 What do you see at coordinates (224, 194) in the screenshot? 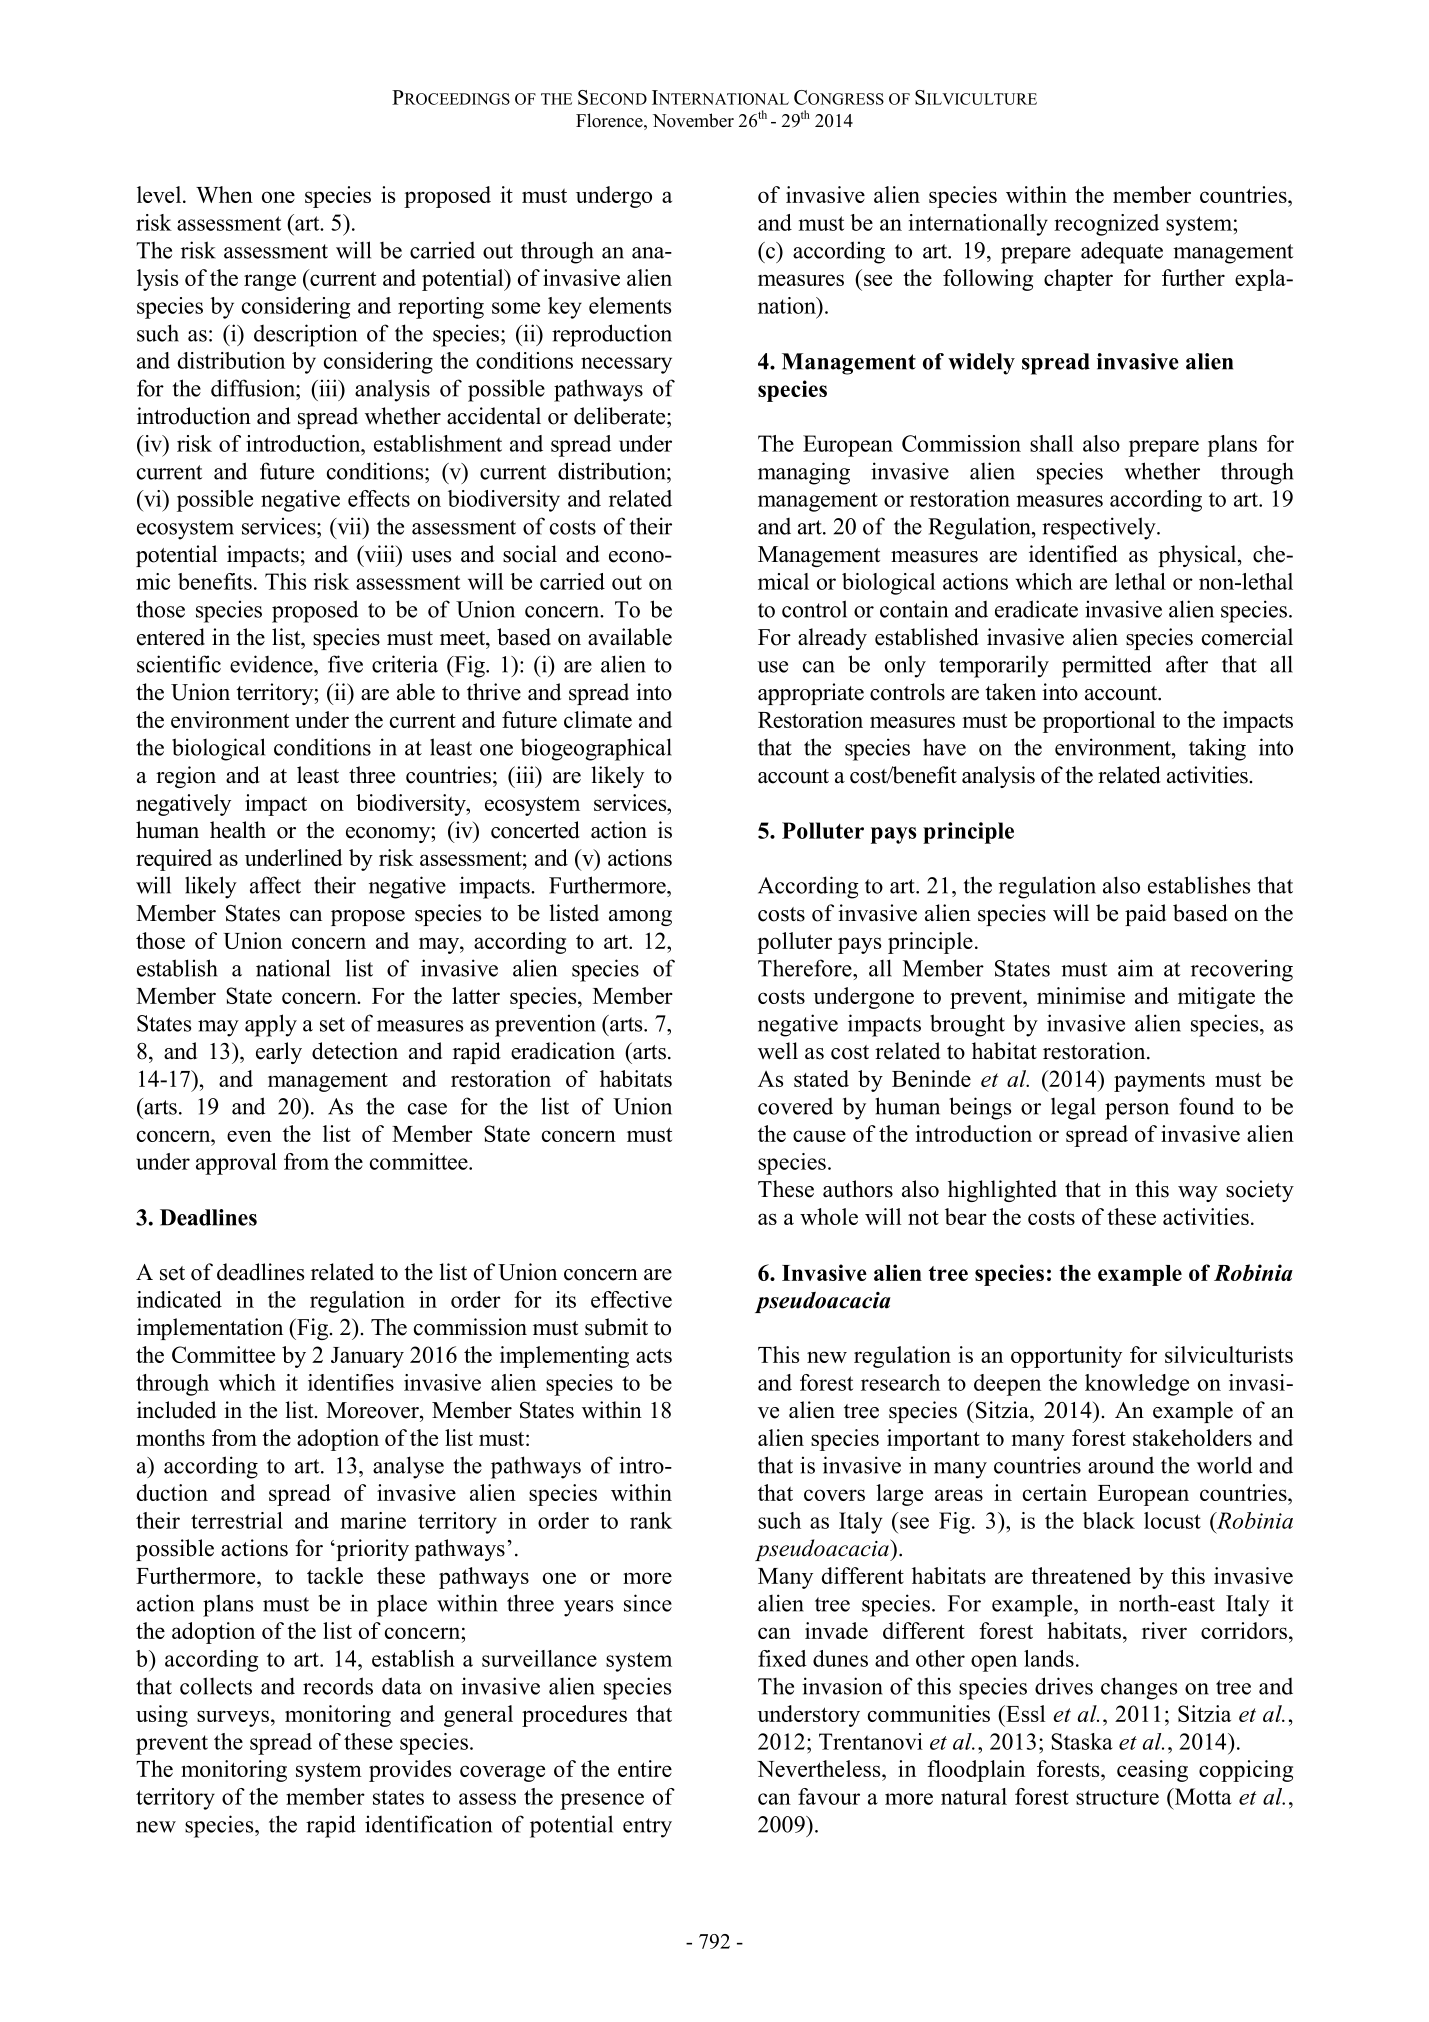
I see `When` at bounding box center [224, 194].
